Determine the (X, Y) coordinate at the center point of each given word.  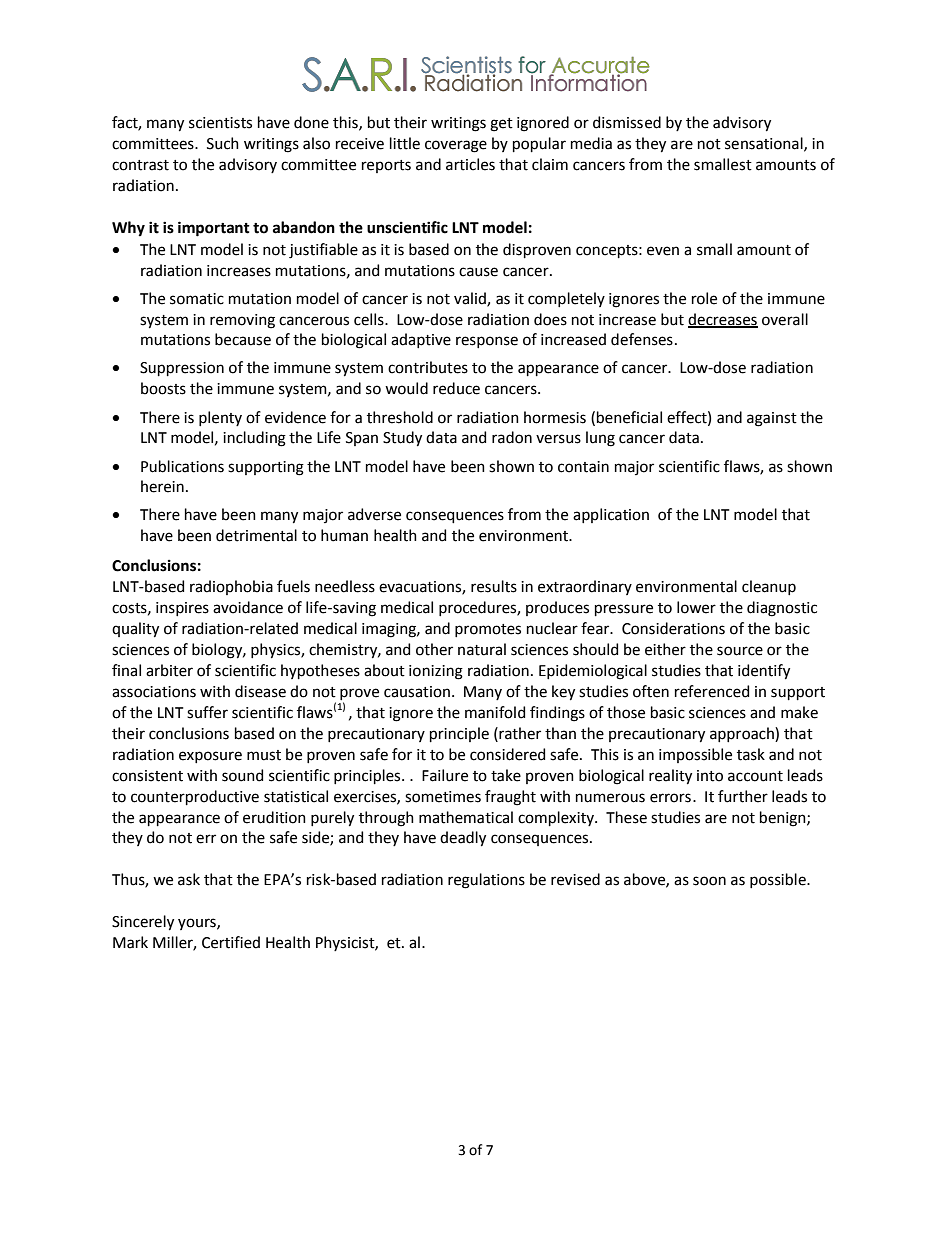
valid (471, 299)
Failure (445, 775)
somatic (197, 299)
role (704, 298)
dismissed (627, 122)
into (710, 776)
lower (696, 607)
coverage (456, 146)
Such (223, 143)
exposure (210, 757)
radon (512, 437)
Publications (182, 466)
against (772, 419)
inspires (182, 609)
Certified (231, 942)
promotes (488, 630)
